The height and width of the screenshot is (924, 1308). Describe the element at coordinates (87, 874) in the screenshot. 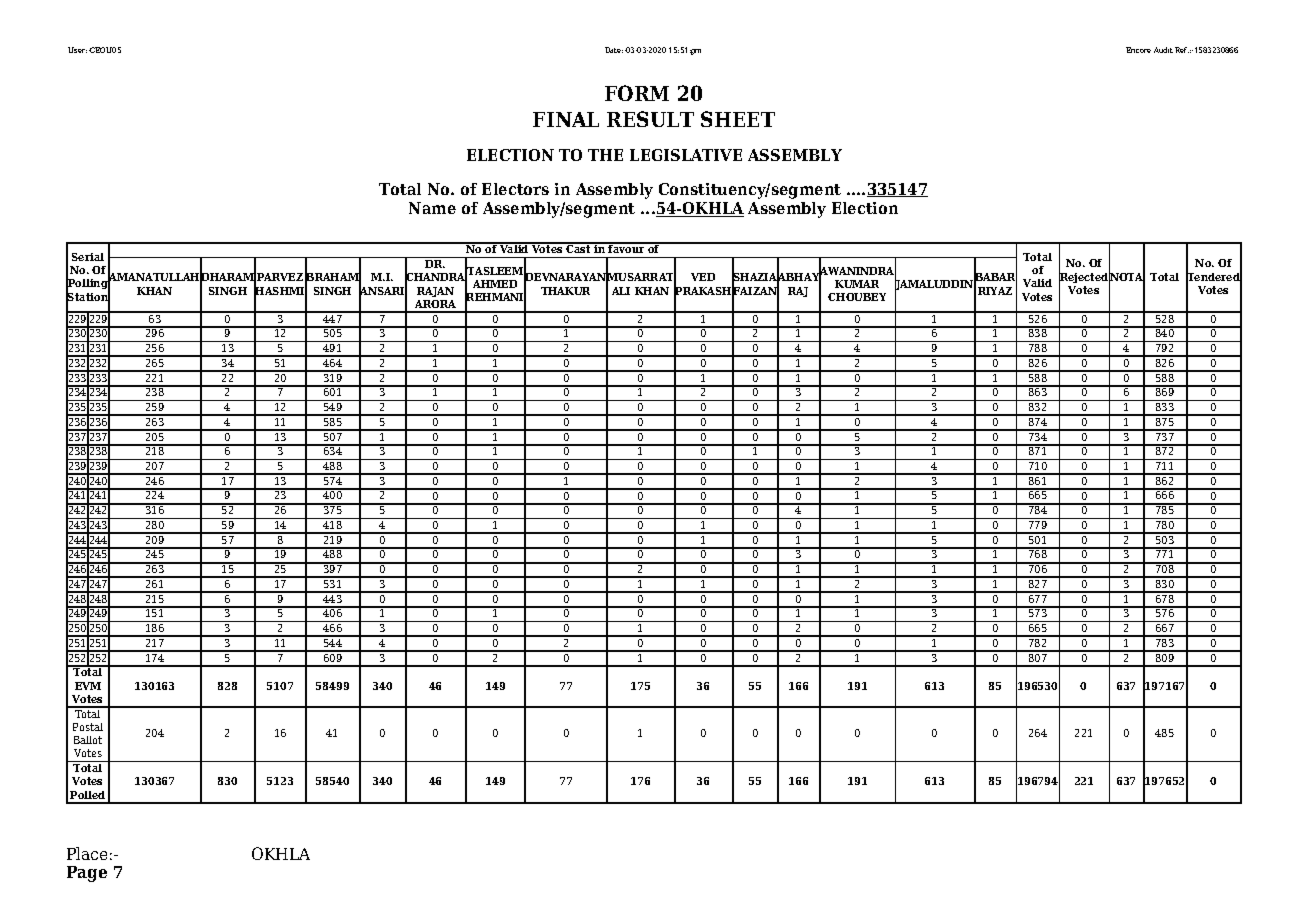

I see `Page` at that location.
